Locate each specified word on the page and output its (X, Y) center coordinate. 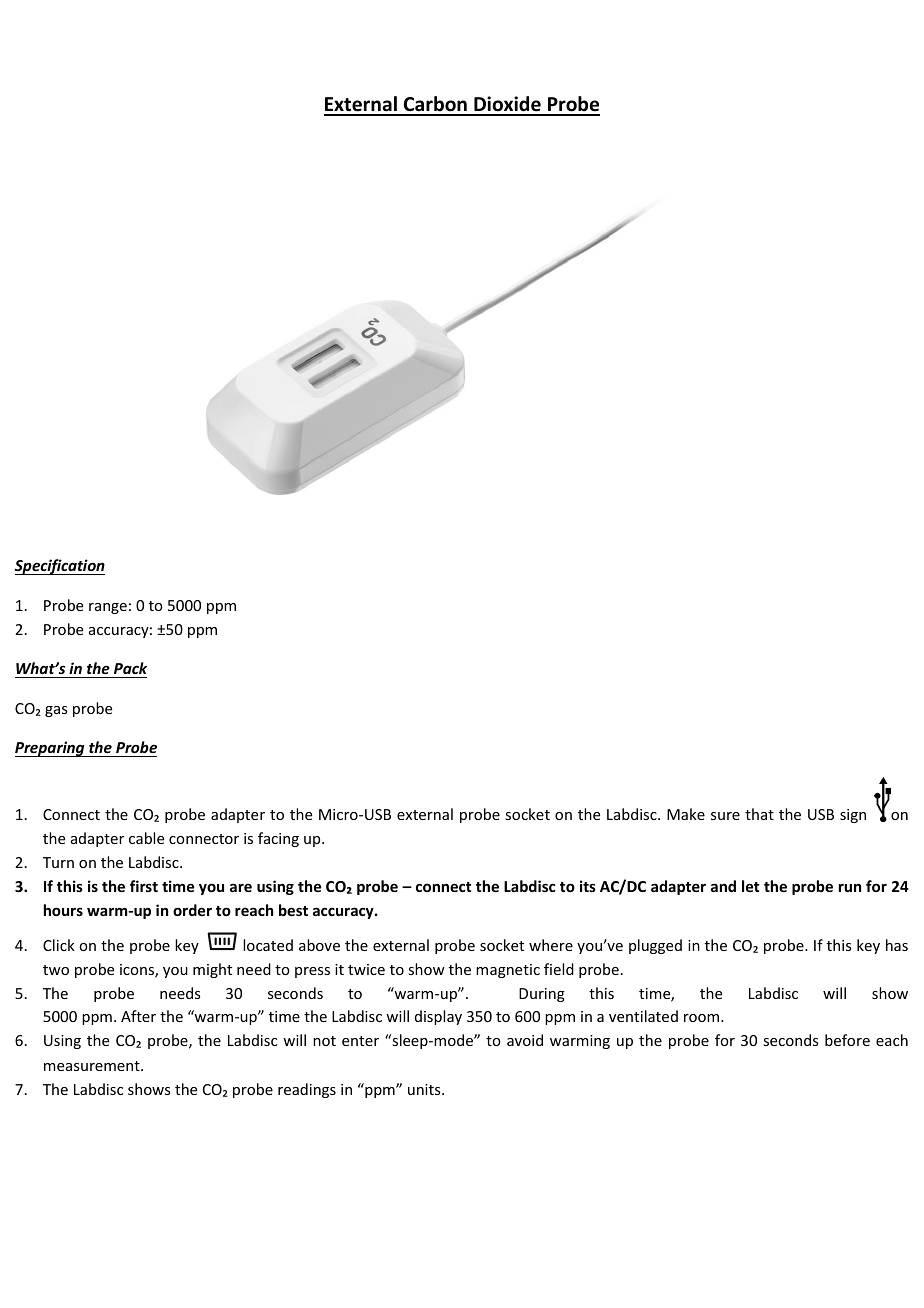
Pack (130, 668)
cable (146, 838)
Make (686, 814)
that (759, 814)
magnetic (508, 971)
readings (307, 1090)
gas (56, 711)
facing (278, 839)
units (425, 1089)
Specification (60, 567)
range (108, 608)
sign (853, 816)
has (897, 945)
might (212, 970)
